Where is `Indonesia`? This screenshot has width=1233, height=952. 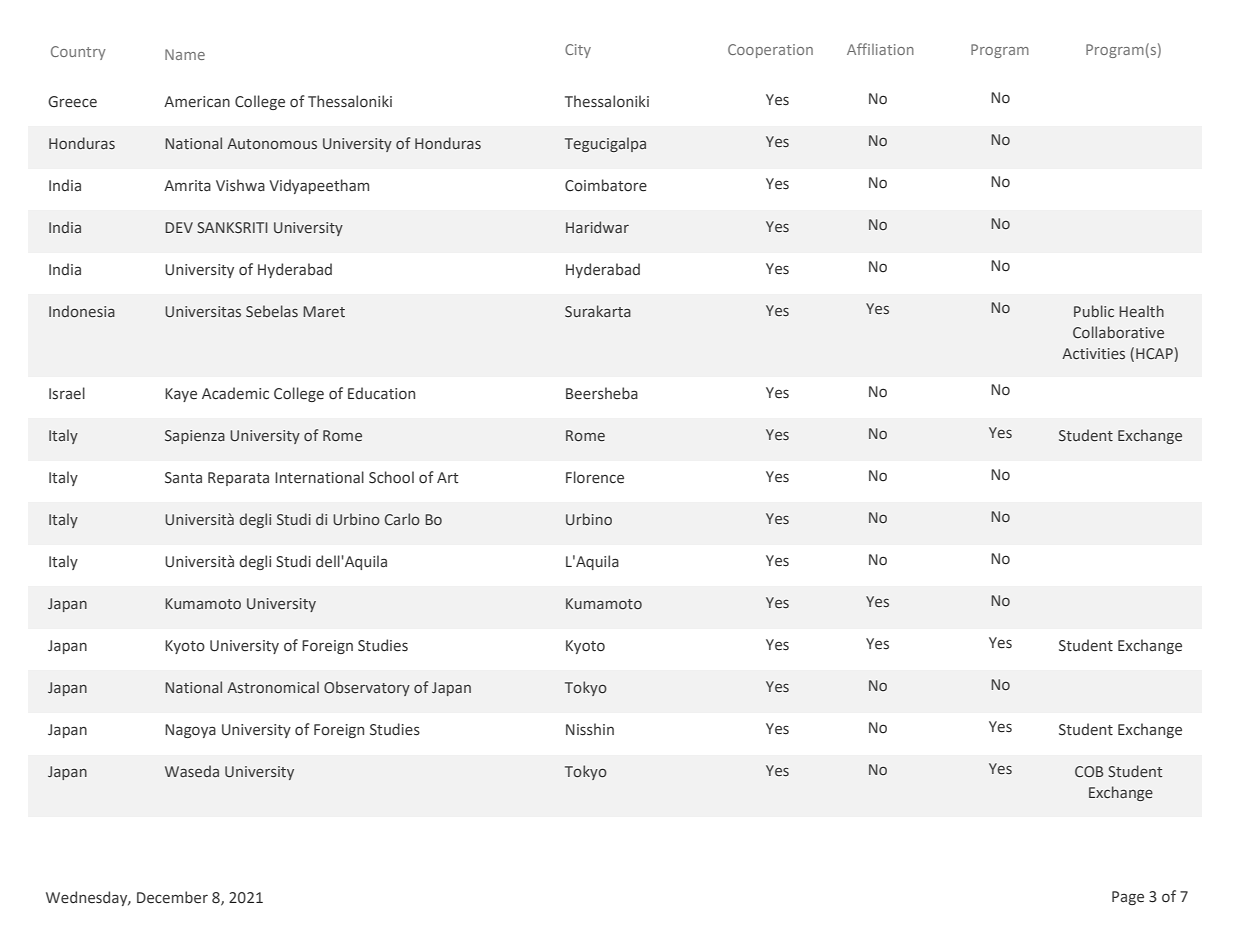 Indonesia is located at coordinates (82, 311).
